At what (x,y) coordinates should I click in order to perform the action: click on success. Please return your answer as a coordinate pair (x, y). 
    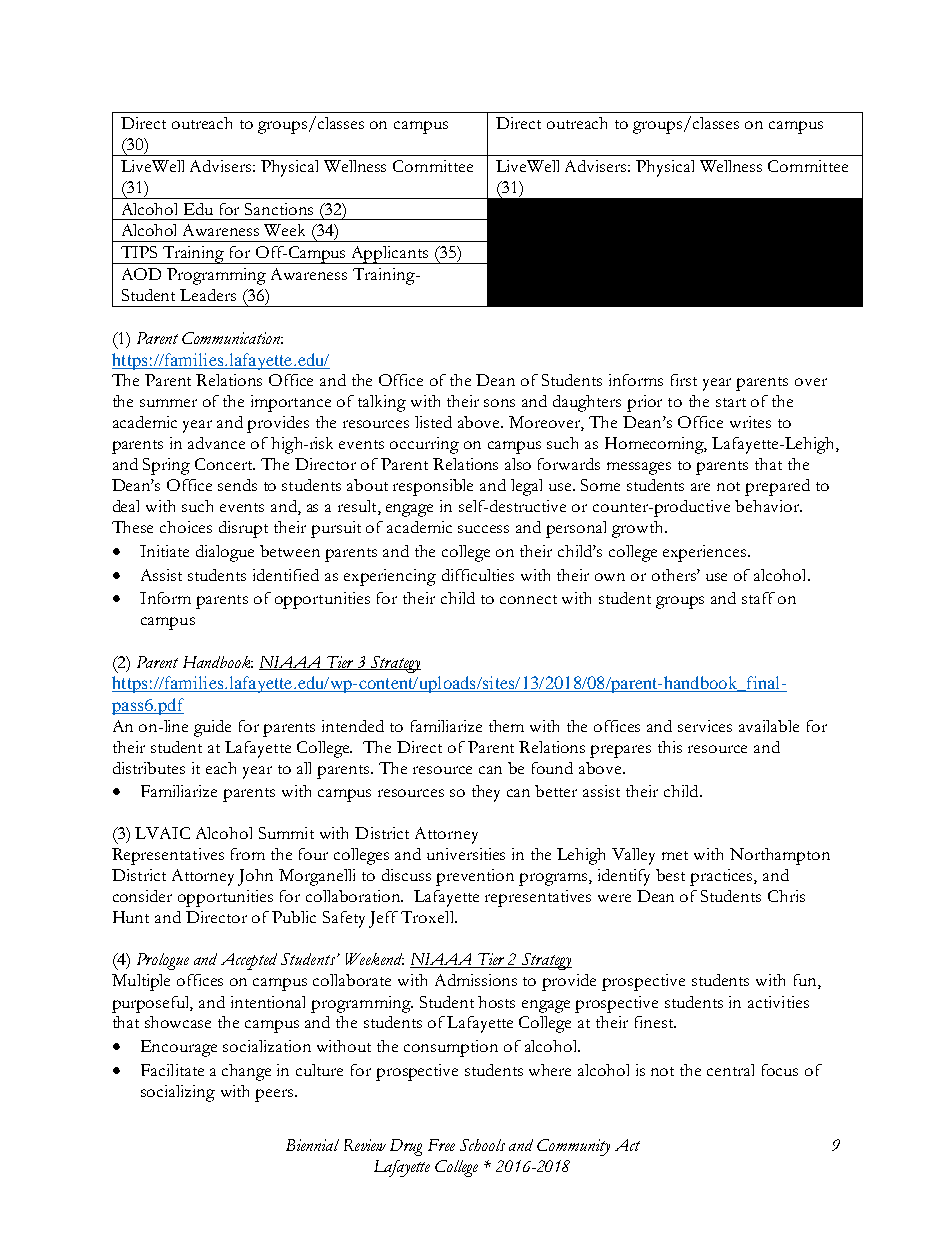
    Looking at the image, I should click on (483, 529).
